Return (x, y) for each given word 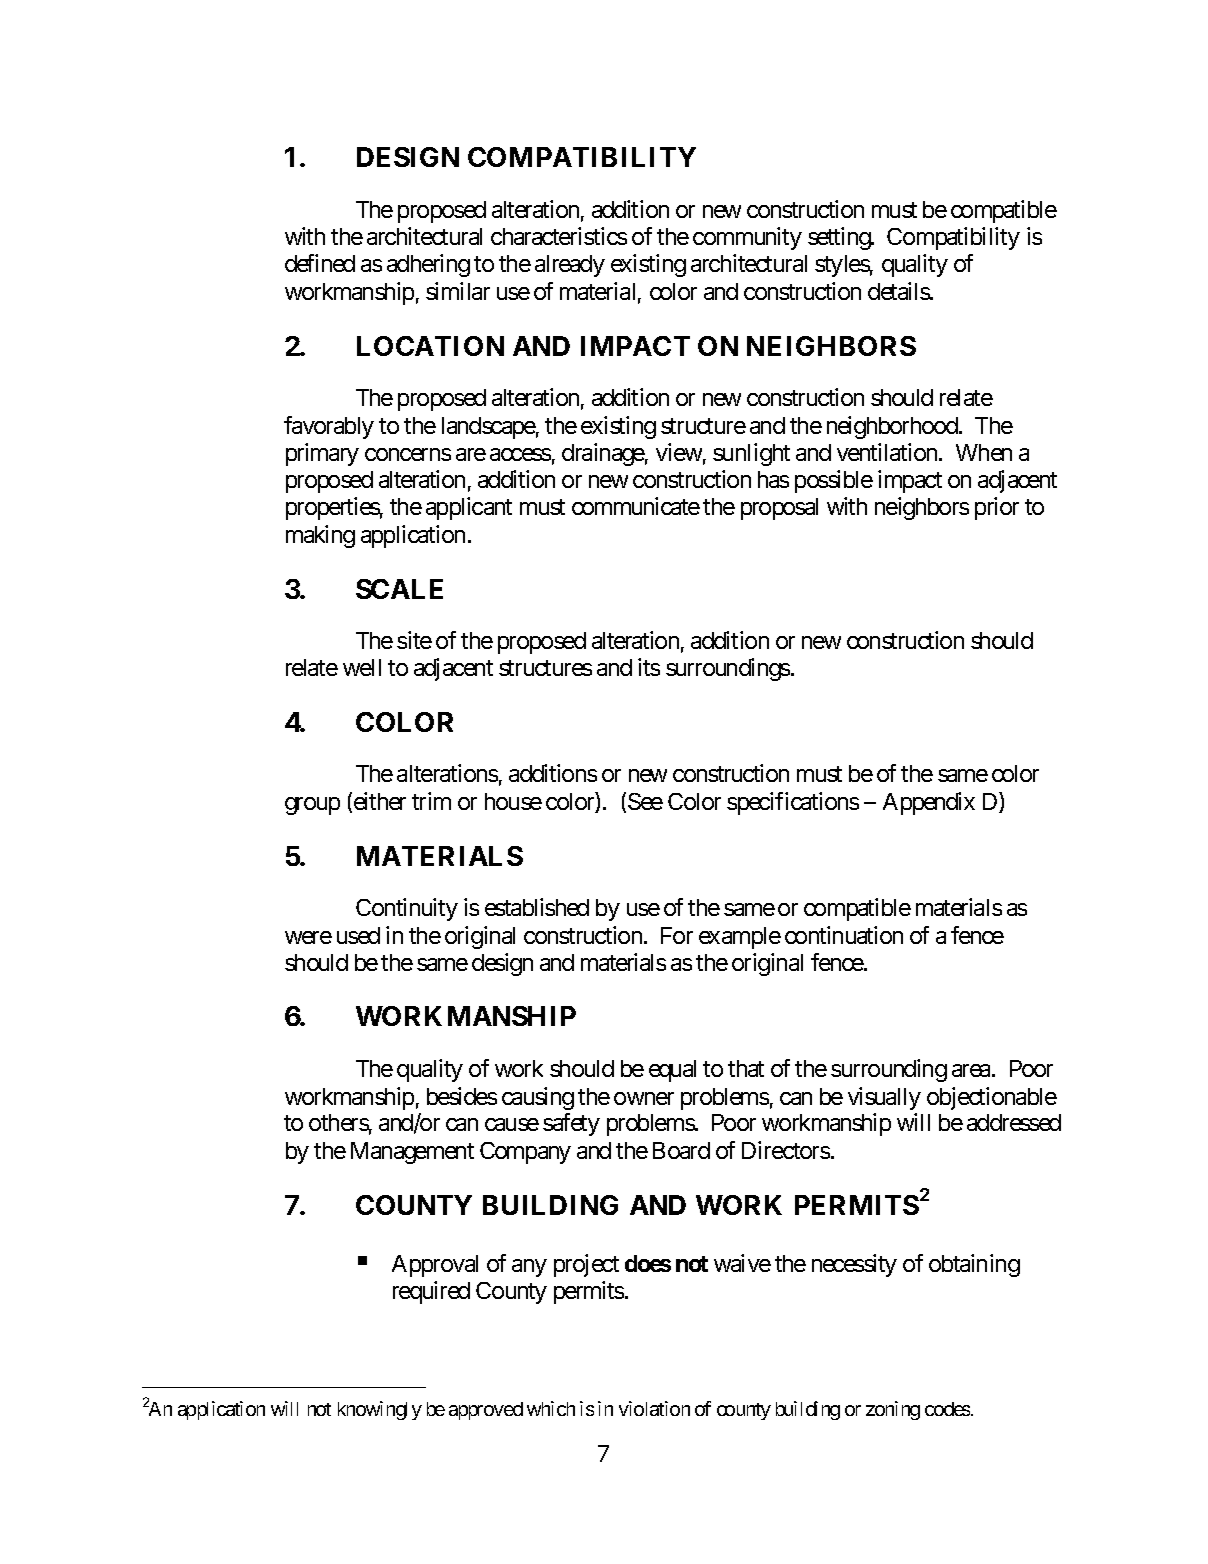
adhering (428, 265)
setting (840, 238)
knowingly (380, 1410)
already (570, 266)
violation (654, 1408)
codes (947, 1409)
